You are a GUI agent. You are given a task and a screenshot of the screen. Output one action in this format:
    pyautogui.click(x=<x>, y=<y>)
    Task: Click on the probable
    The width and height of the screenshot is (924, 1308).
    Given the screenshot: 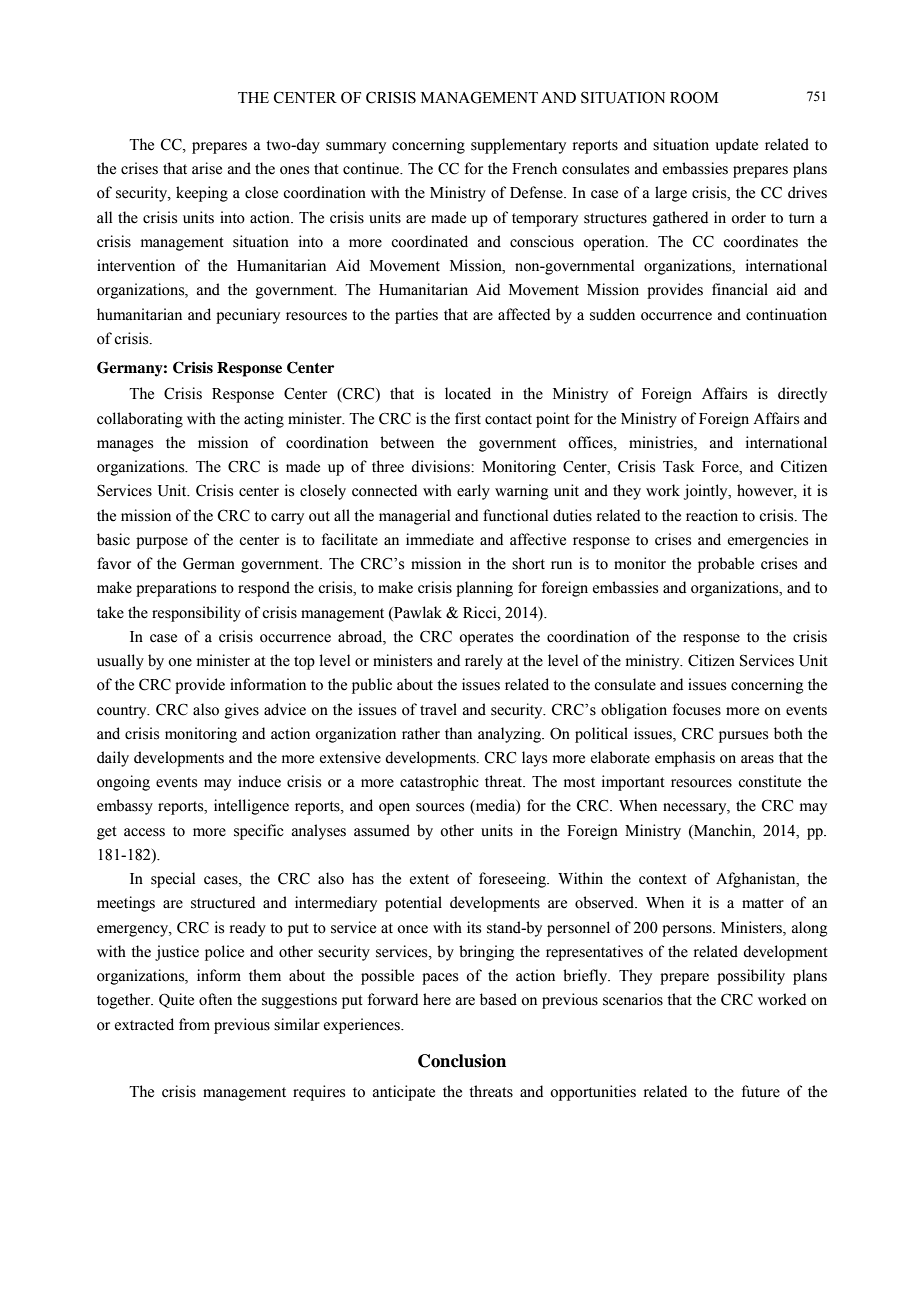 What is the action you would take?
    pyautogui.click(x=726, y=565)
